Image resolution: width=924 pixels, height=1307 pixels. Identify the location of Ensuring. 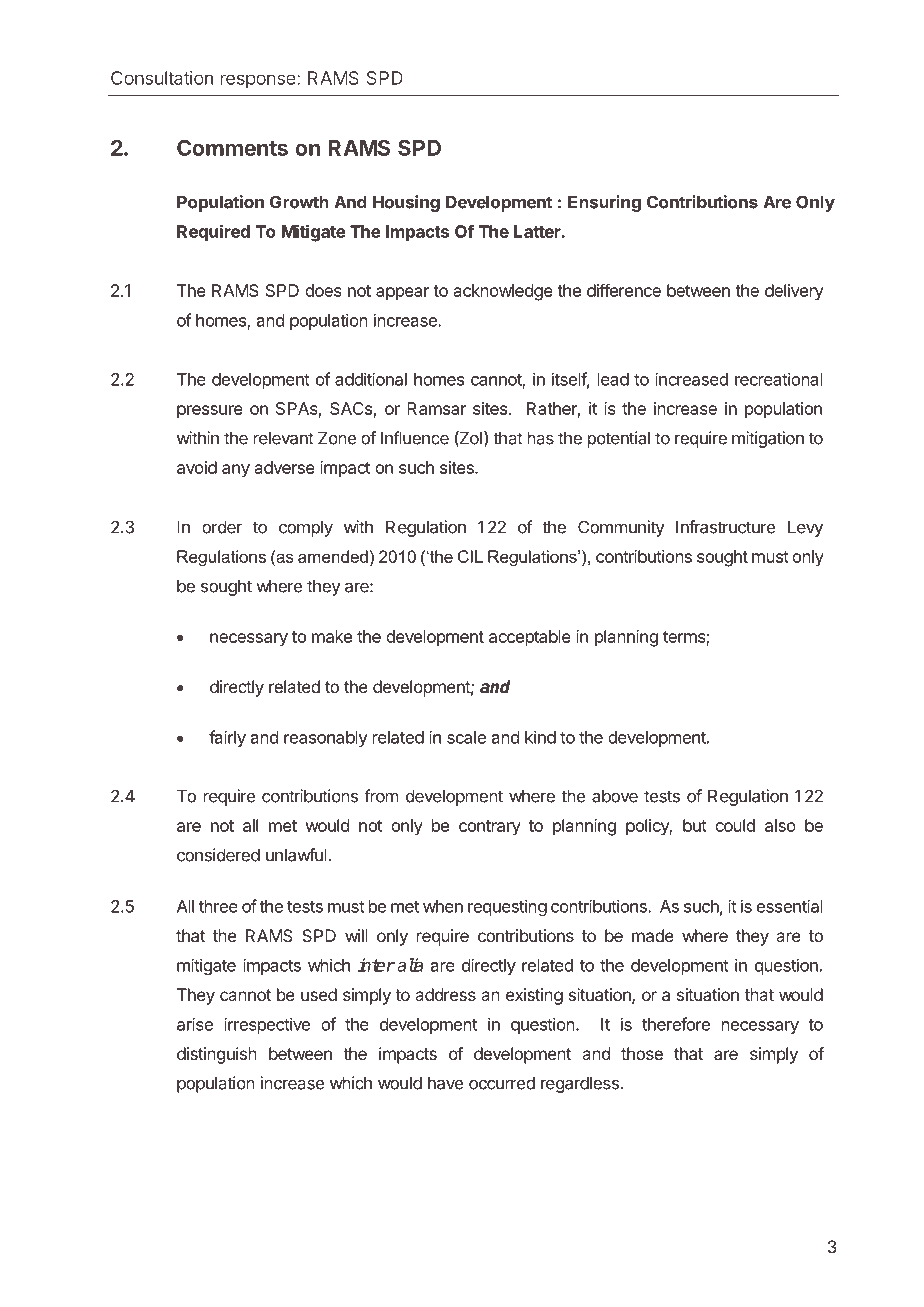
(604, 203).
